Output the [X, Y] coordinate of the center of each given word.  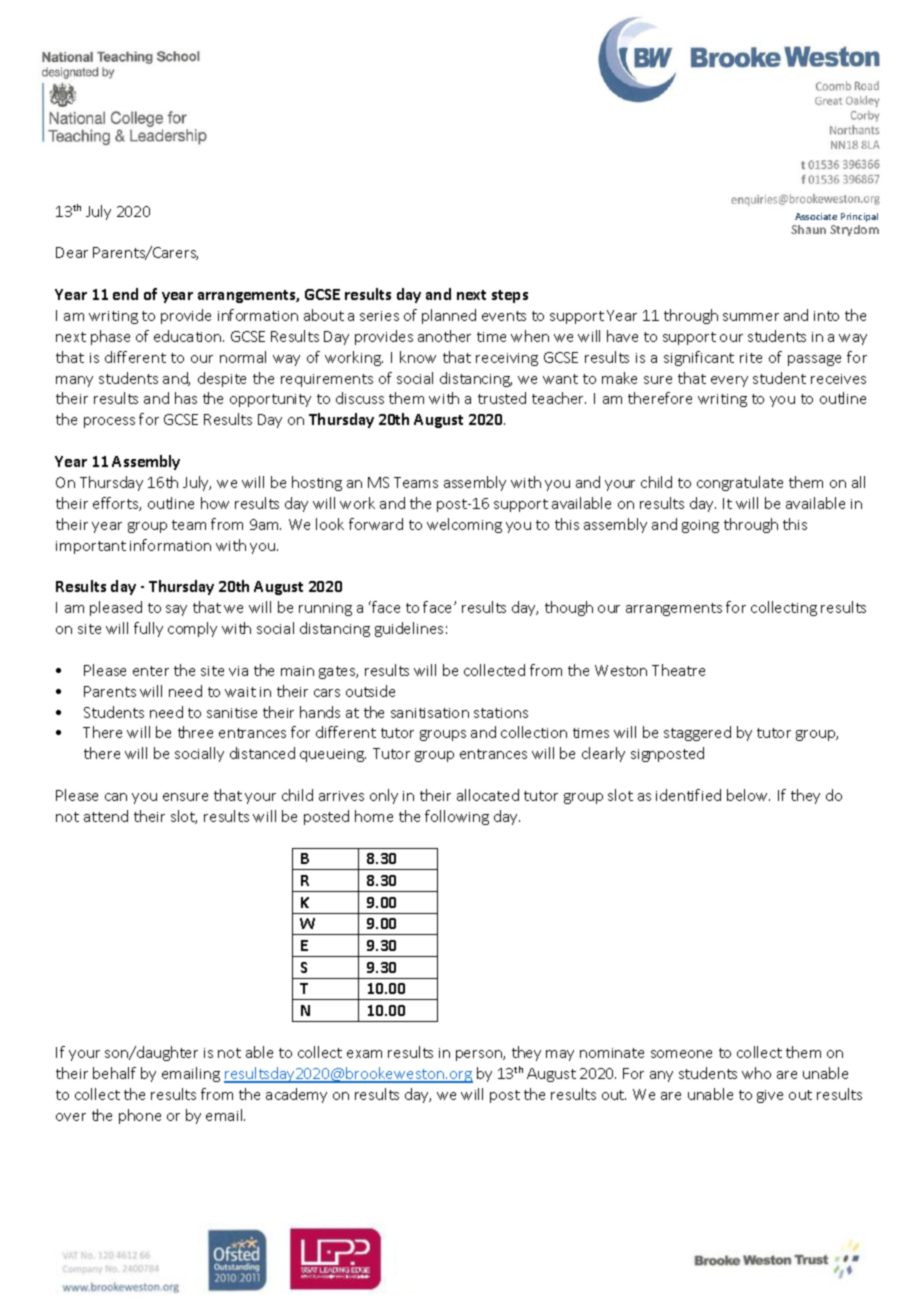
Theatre [678, 670]
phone [140, 1116]
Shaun [808, 229]
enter [151, 671]
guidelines [409, 629]
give [770, 1096]
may [560, 1055]
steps [510, 296]
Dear [72, 252]
